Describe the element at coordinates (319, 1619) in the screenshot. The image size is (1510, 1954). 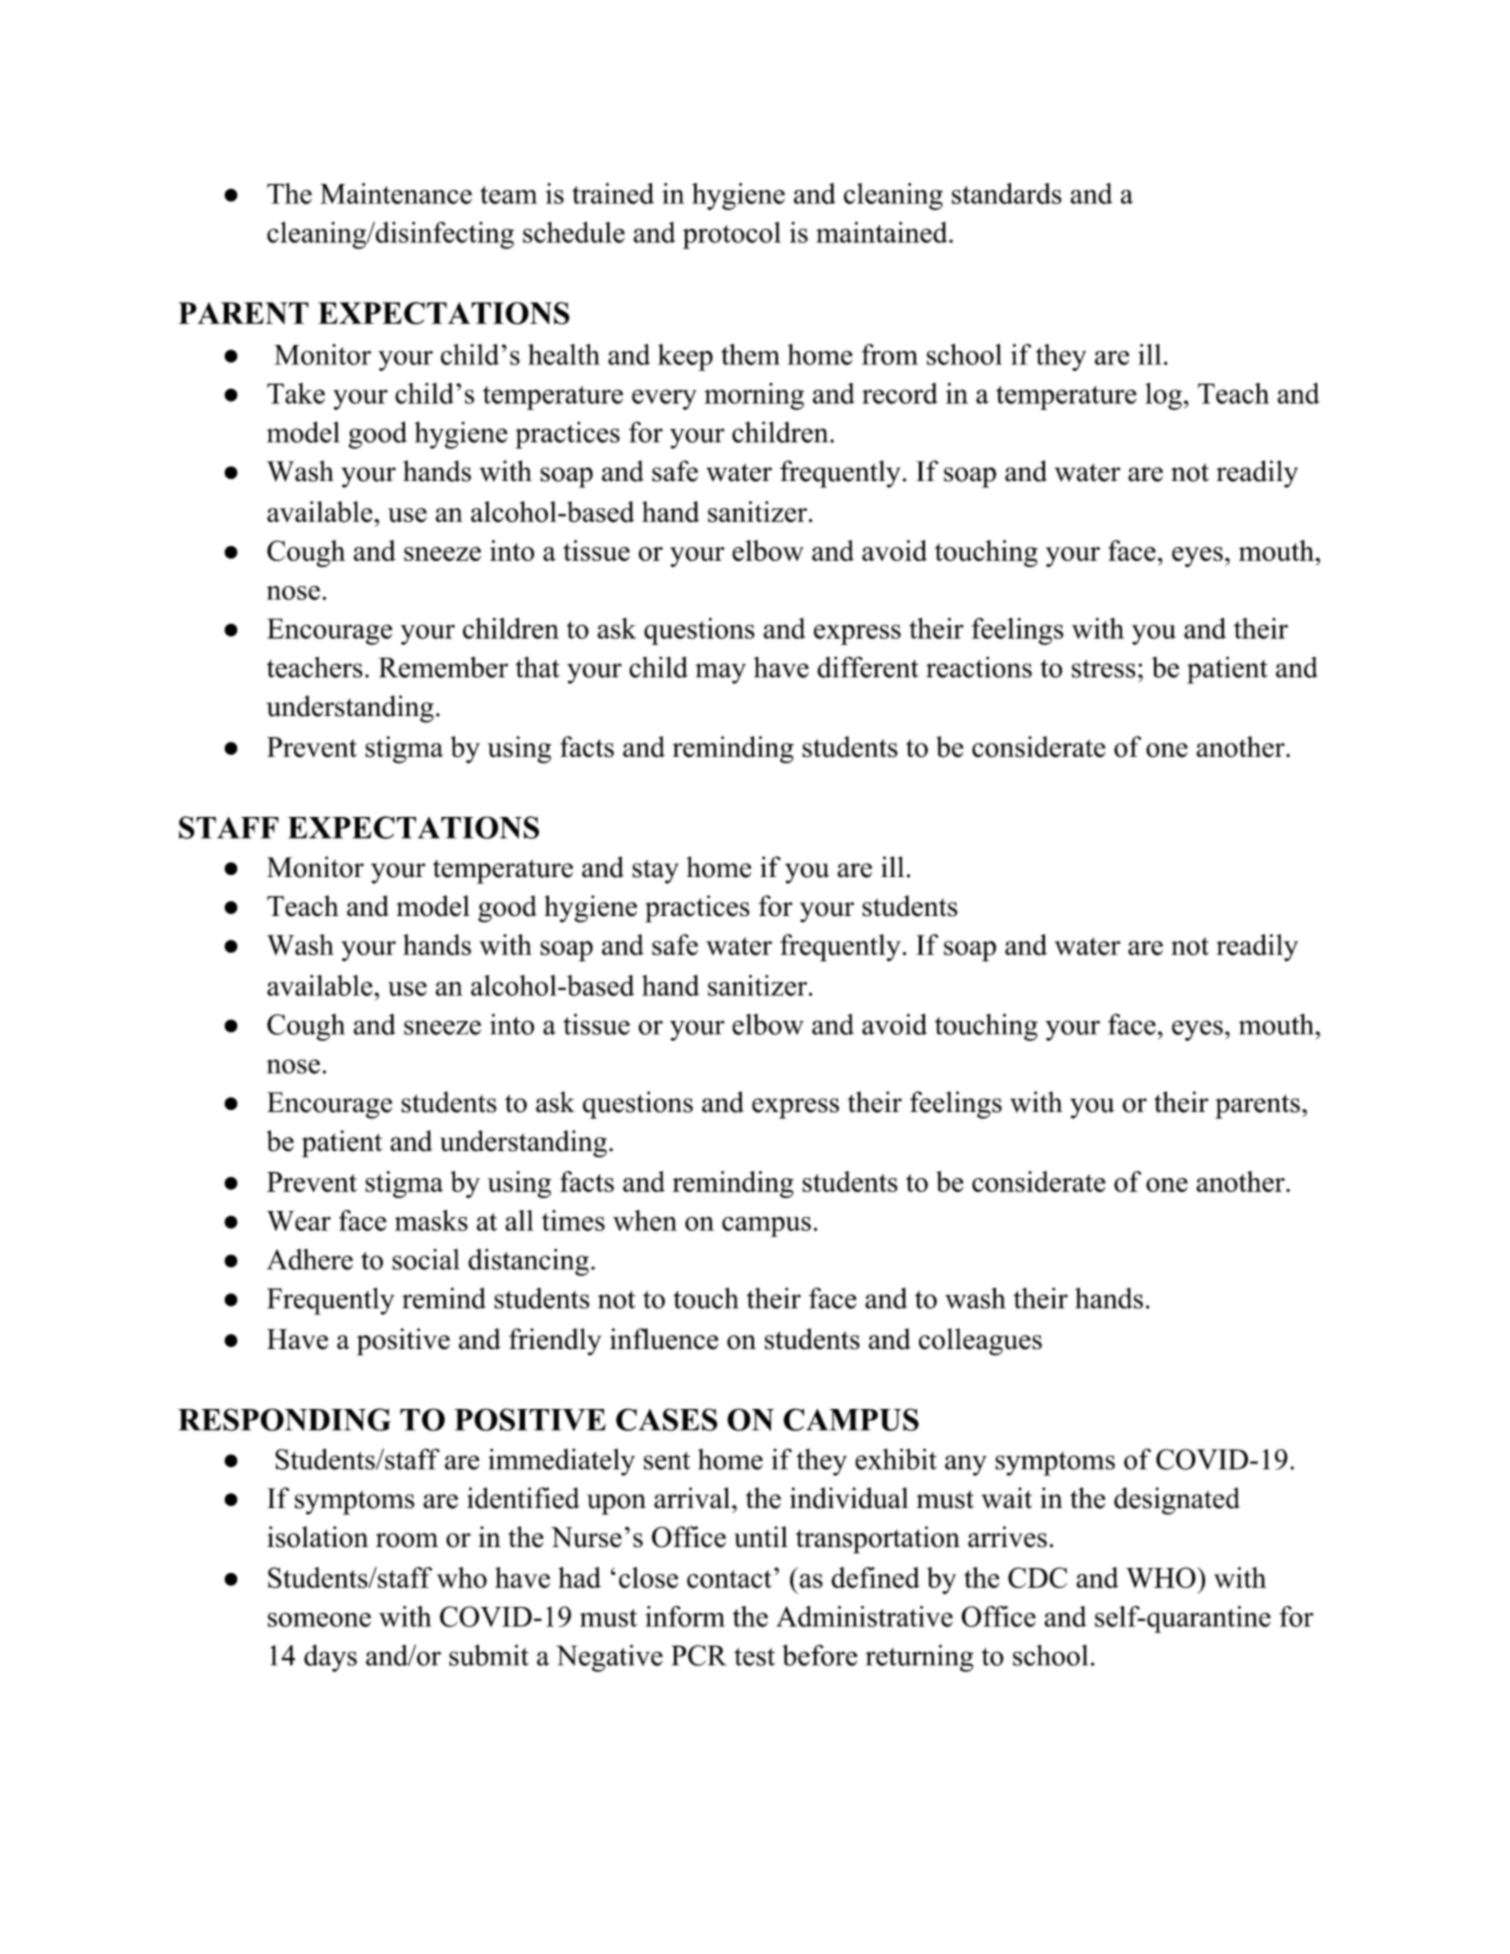
I see `someone` at that location.
